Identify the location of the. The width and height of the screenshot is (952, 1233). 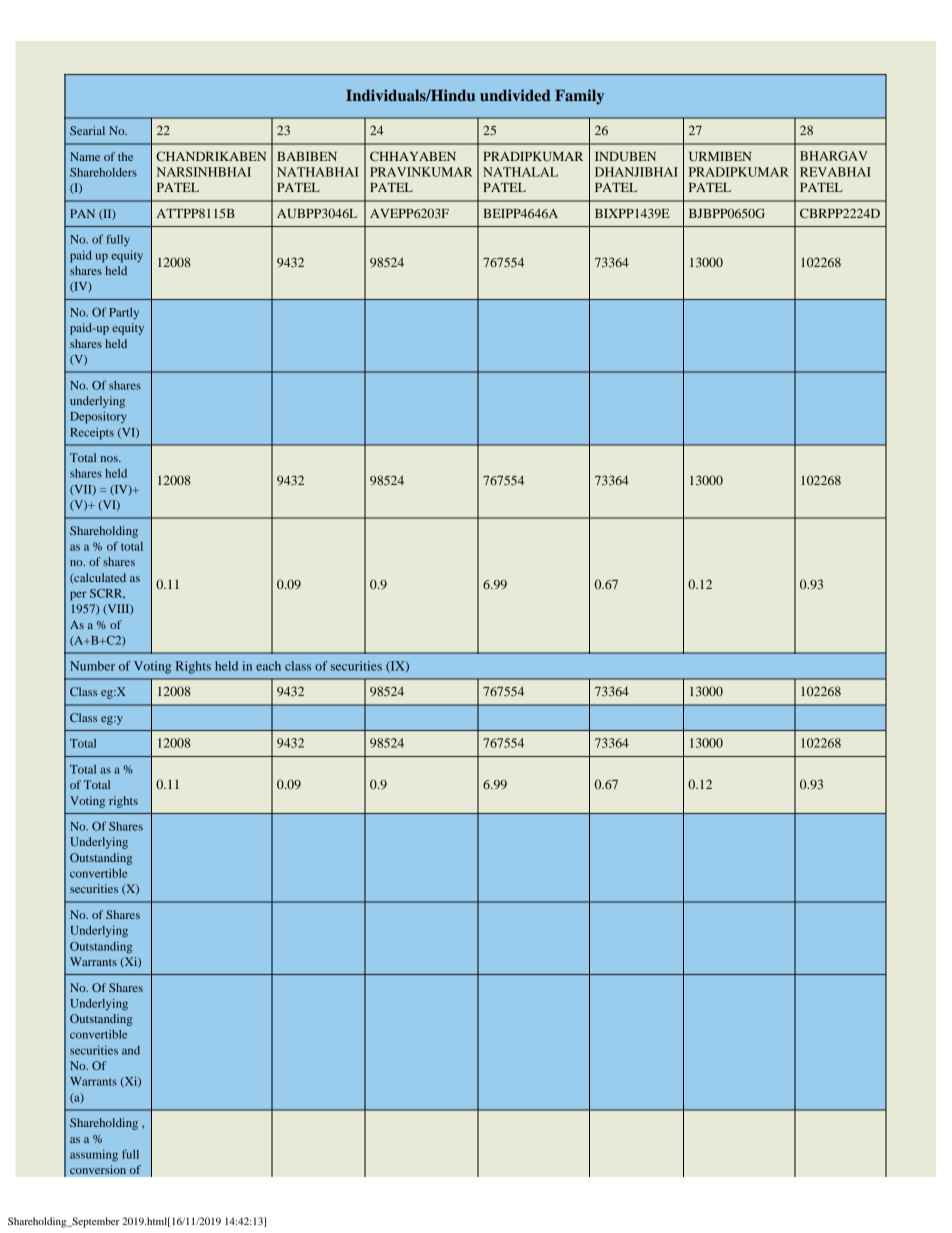
(125, 156).
